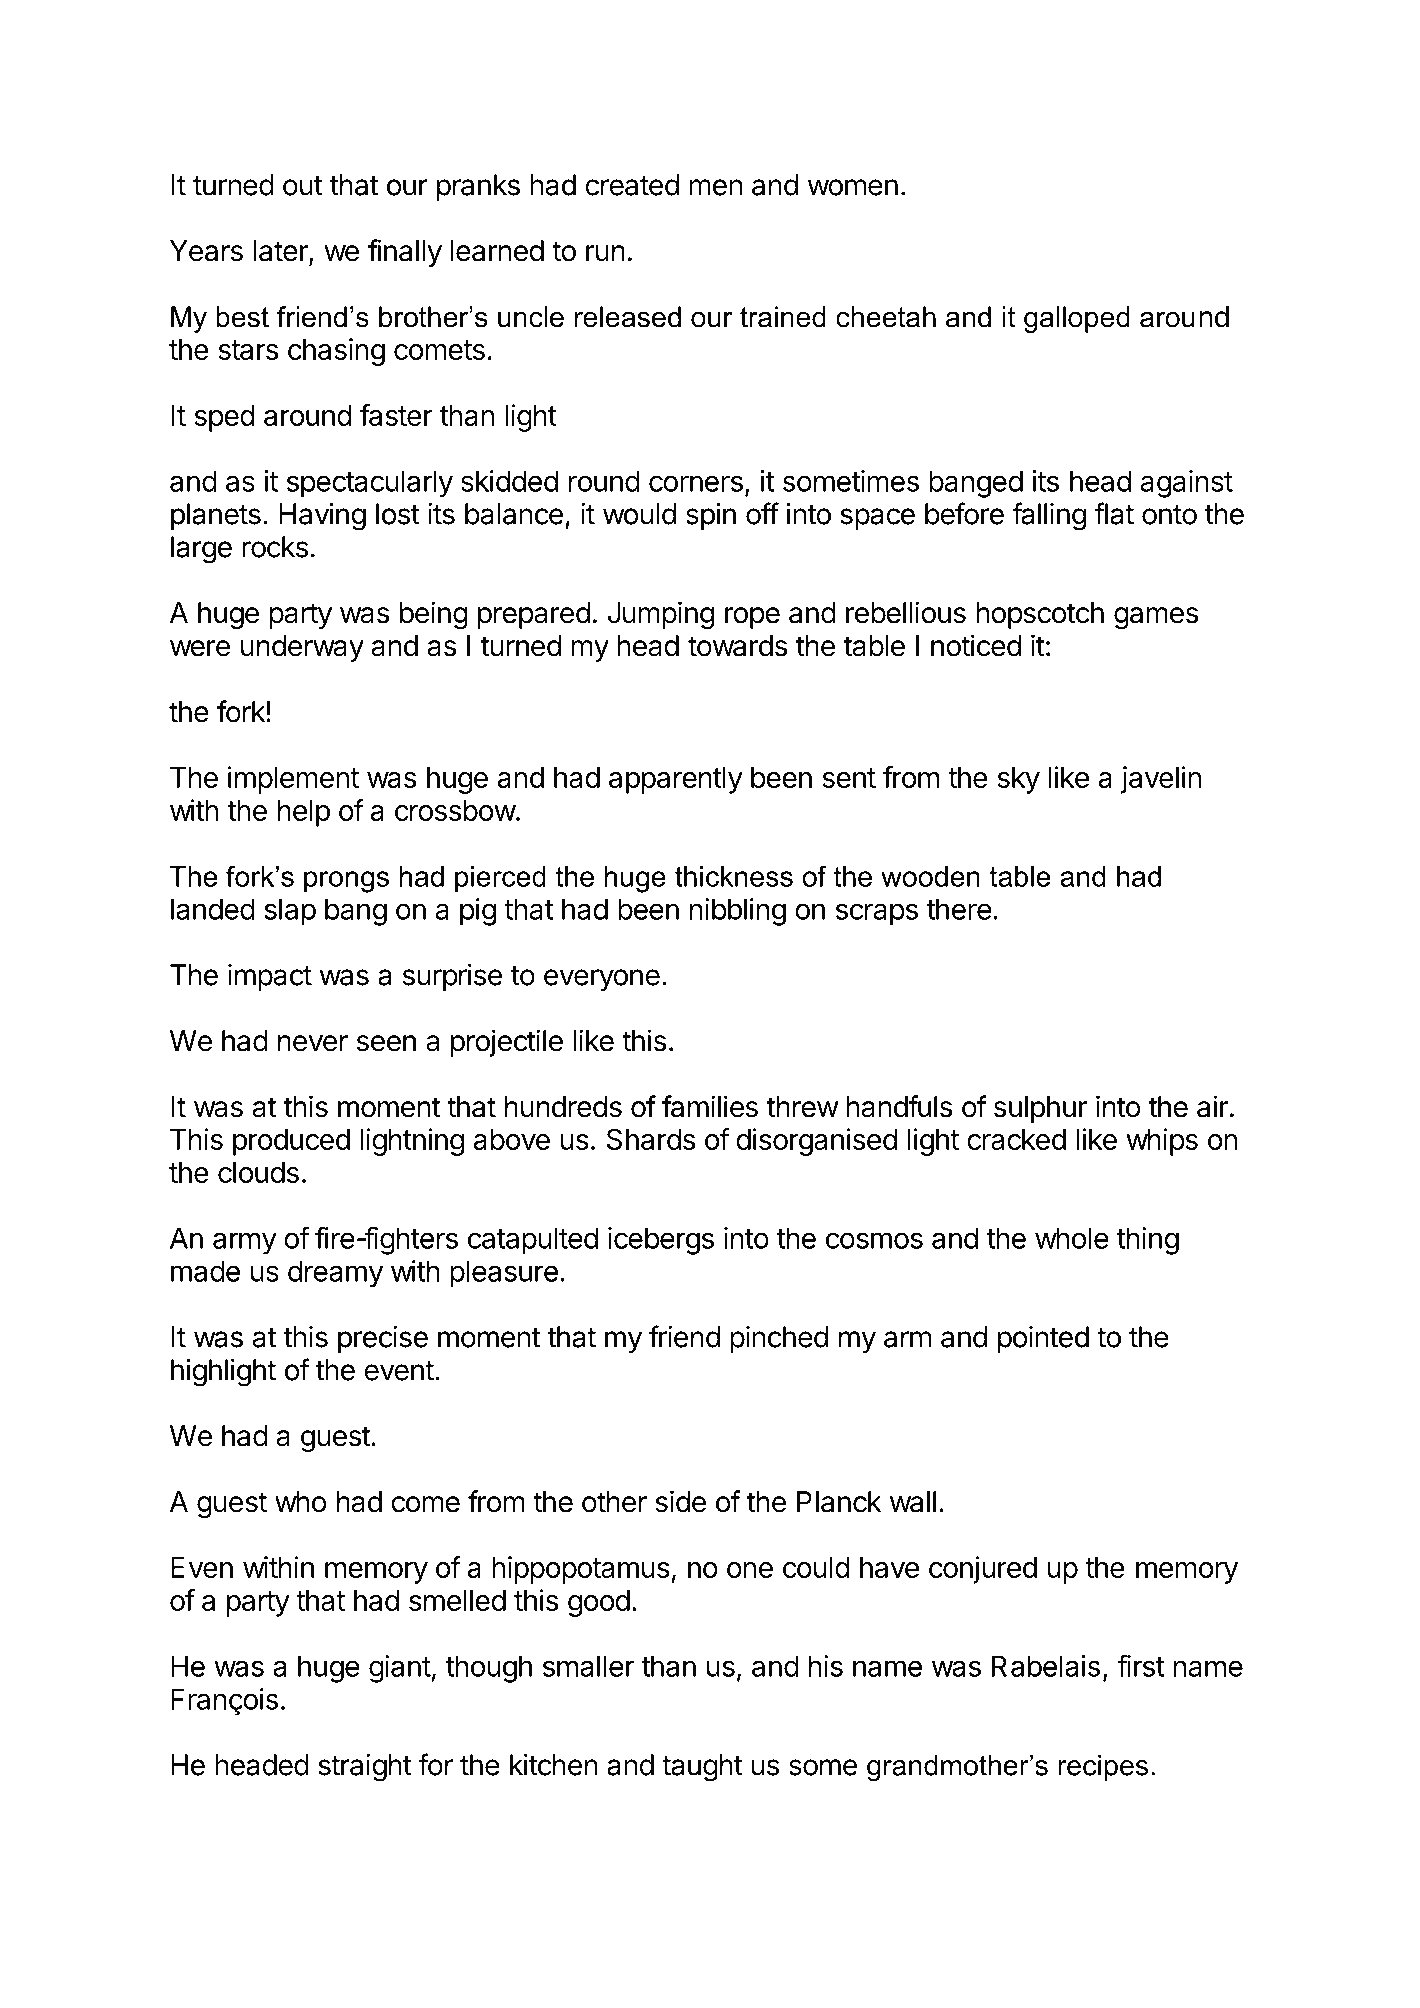 Image resolution: width=1420 pixels, height=2008 pixels. I want to click on implement, so click(293, 780).
